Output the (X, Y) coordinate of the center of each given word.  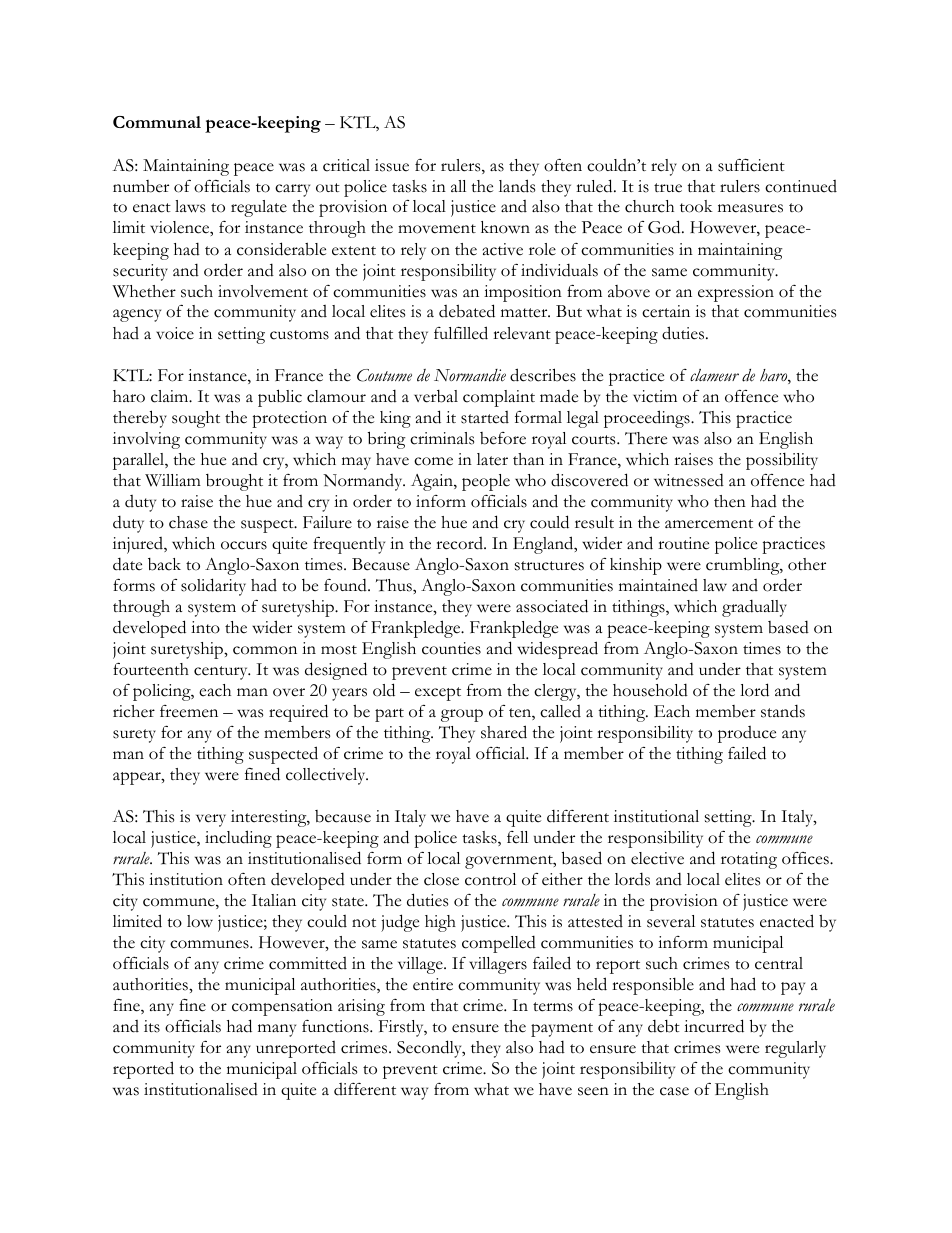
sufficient (751, 165)
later (492, 459)
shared (504, 732)
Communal (157, 122)
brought (234, 482)
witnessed (689, 480)
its (152, 1026)
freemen (189, 711)
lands (517, 186)
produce (747, 734)
